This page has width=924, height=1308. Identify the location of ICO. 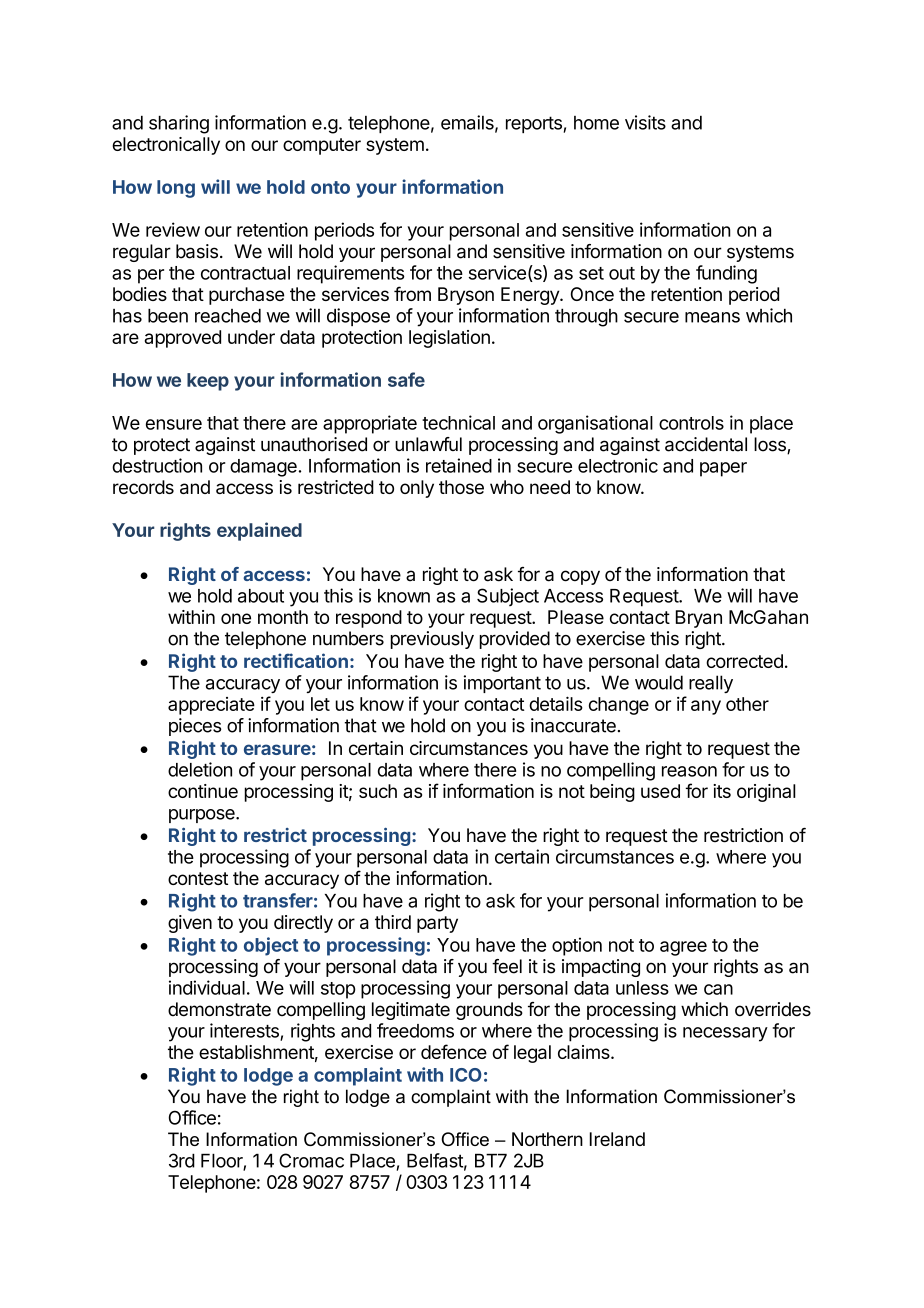
(466, 1075).
